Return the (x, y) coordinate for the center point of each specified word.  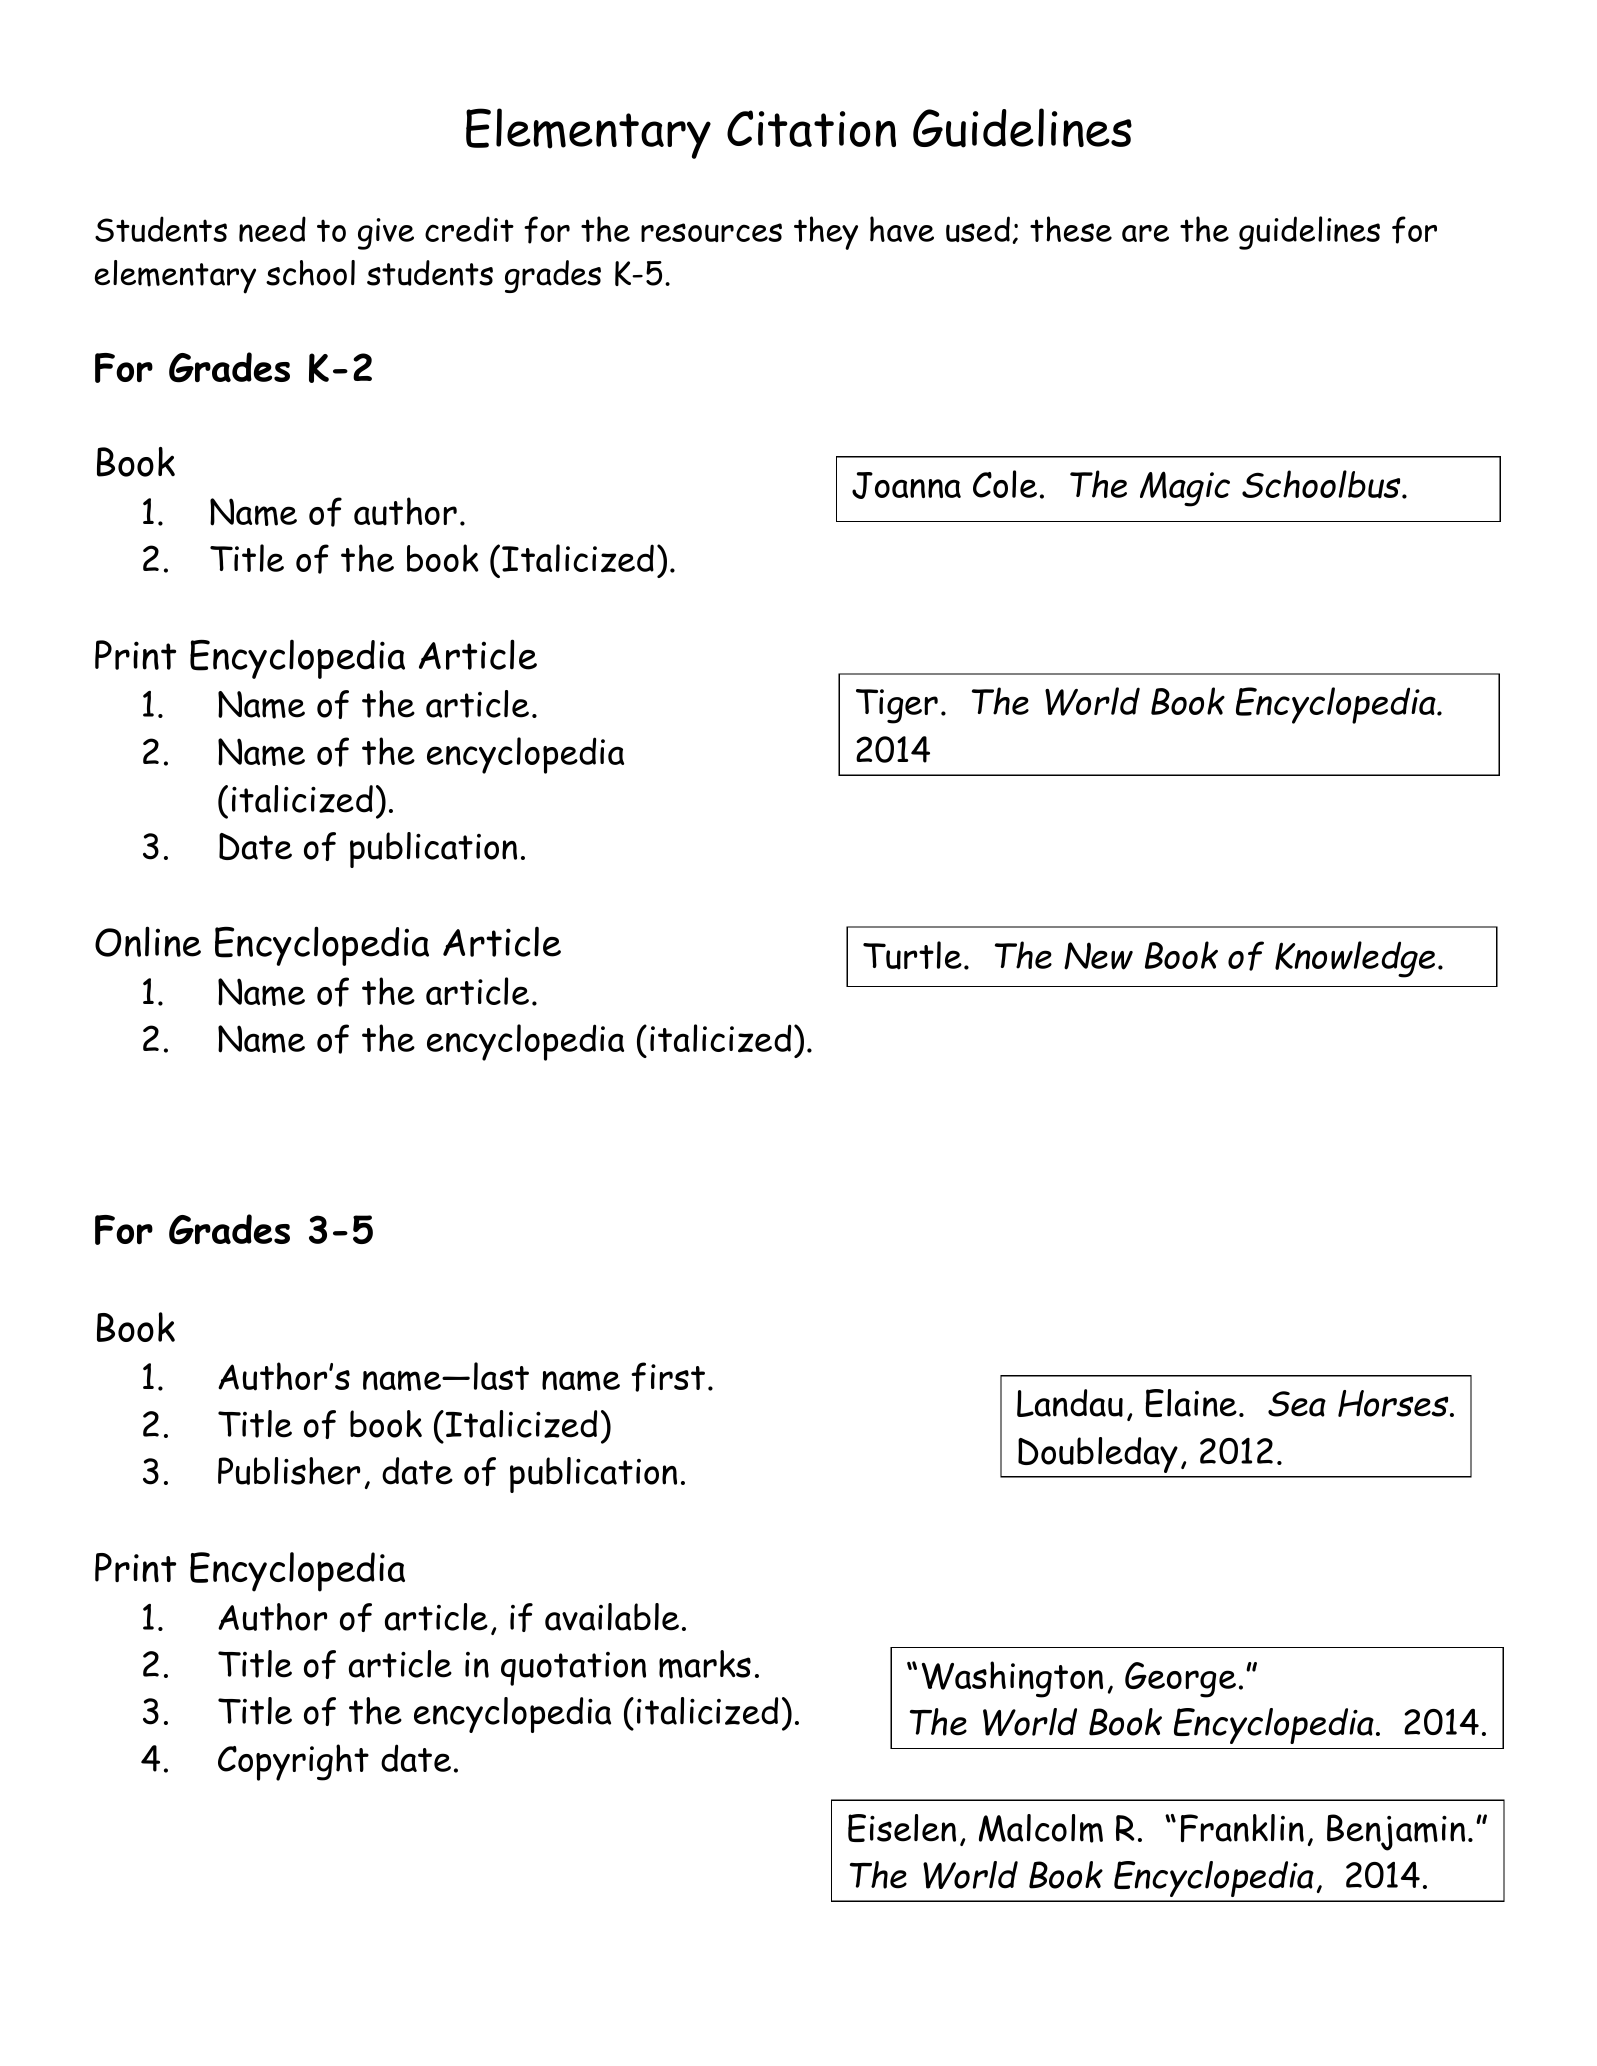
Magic (1185, 489)
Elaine (1191, 1403)
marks (705, 1664)
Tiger (897, 706)
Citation (811, 128)
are (1145, 233)
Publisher (289, 1471)
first (668, 1377)
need (272, 229)
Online (148, 941)
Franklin (1242, 1828)
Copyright (293, 1762)
